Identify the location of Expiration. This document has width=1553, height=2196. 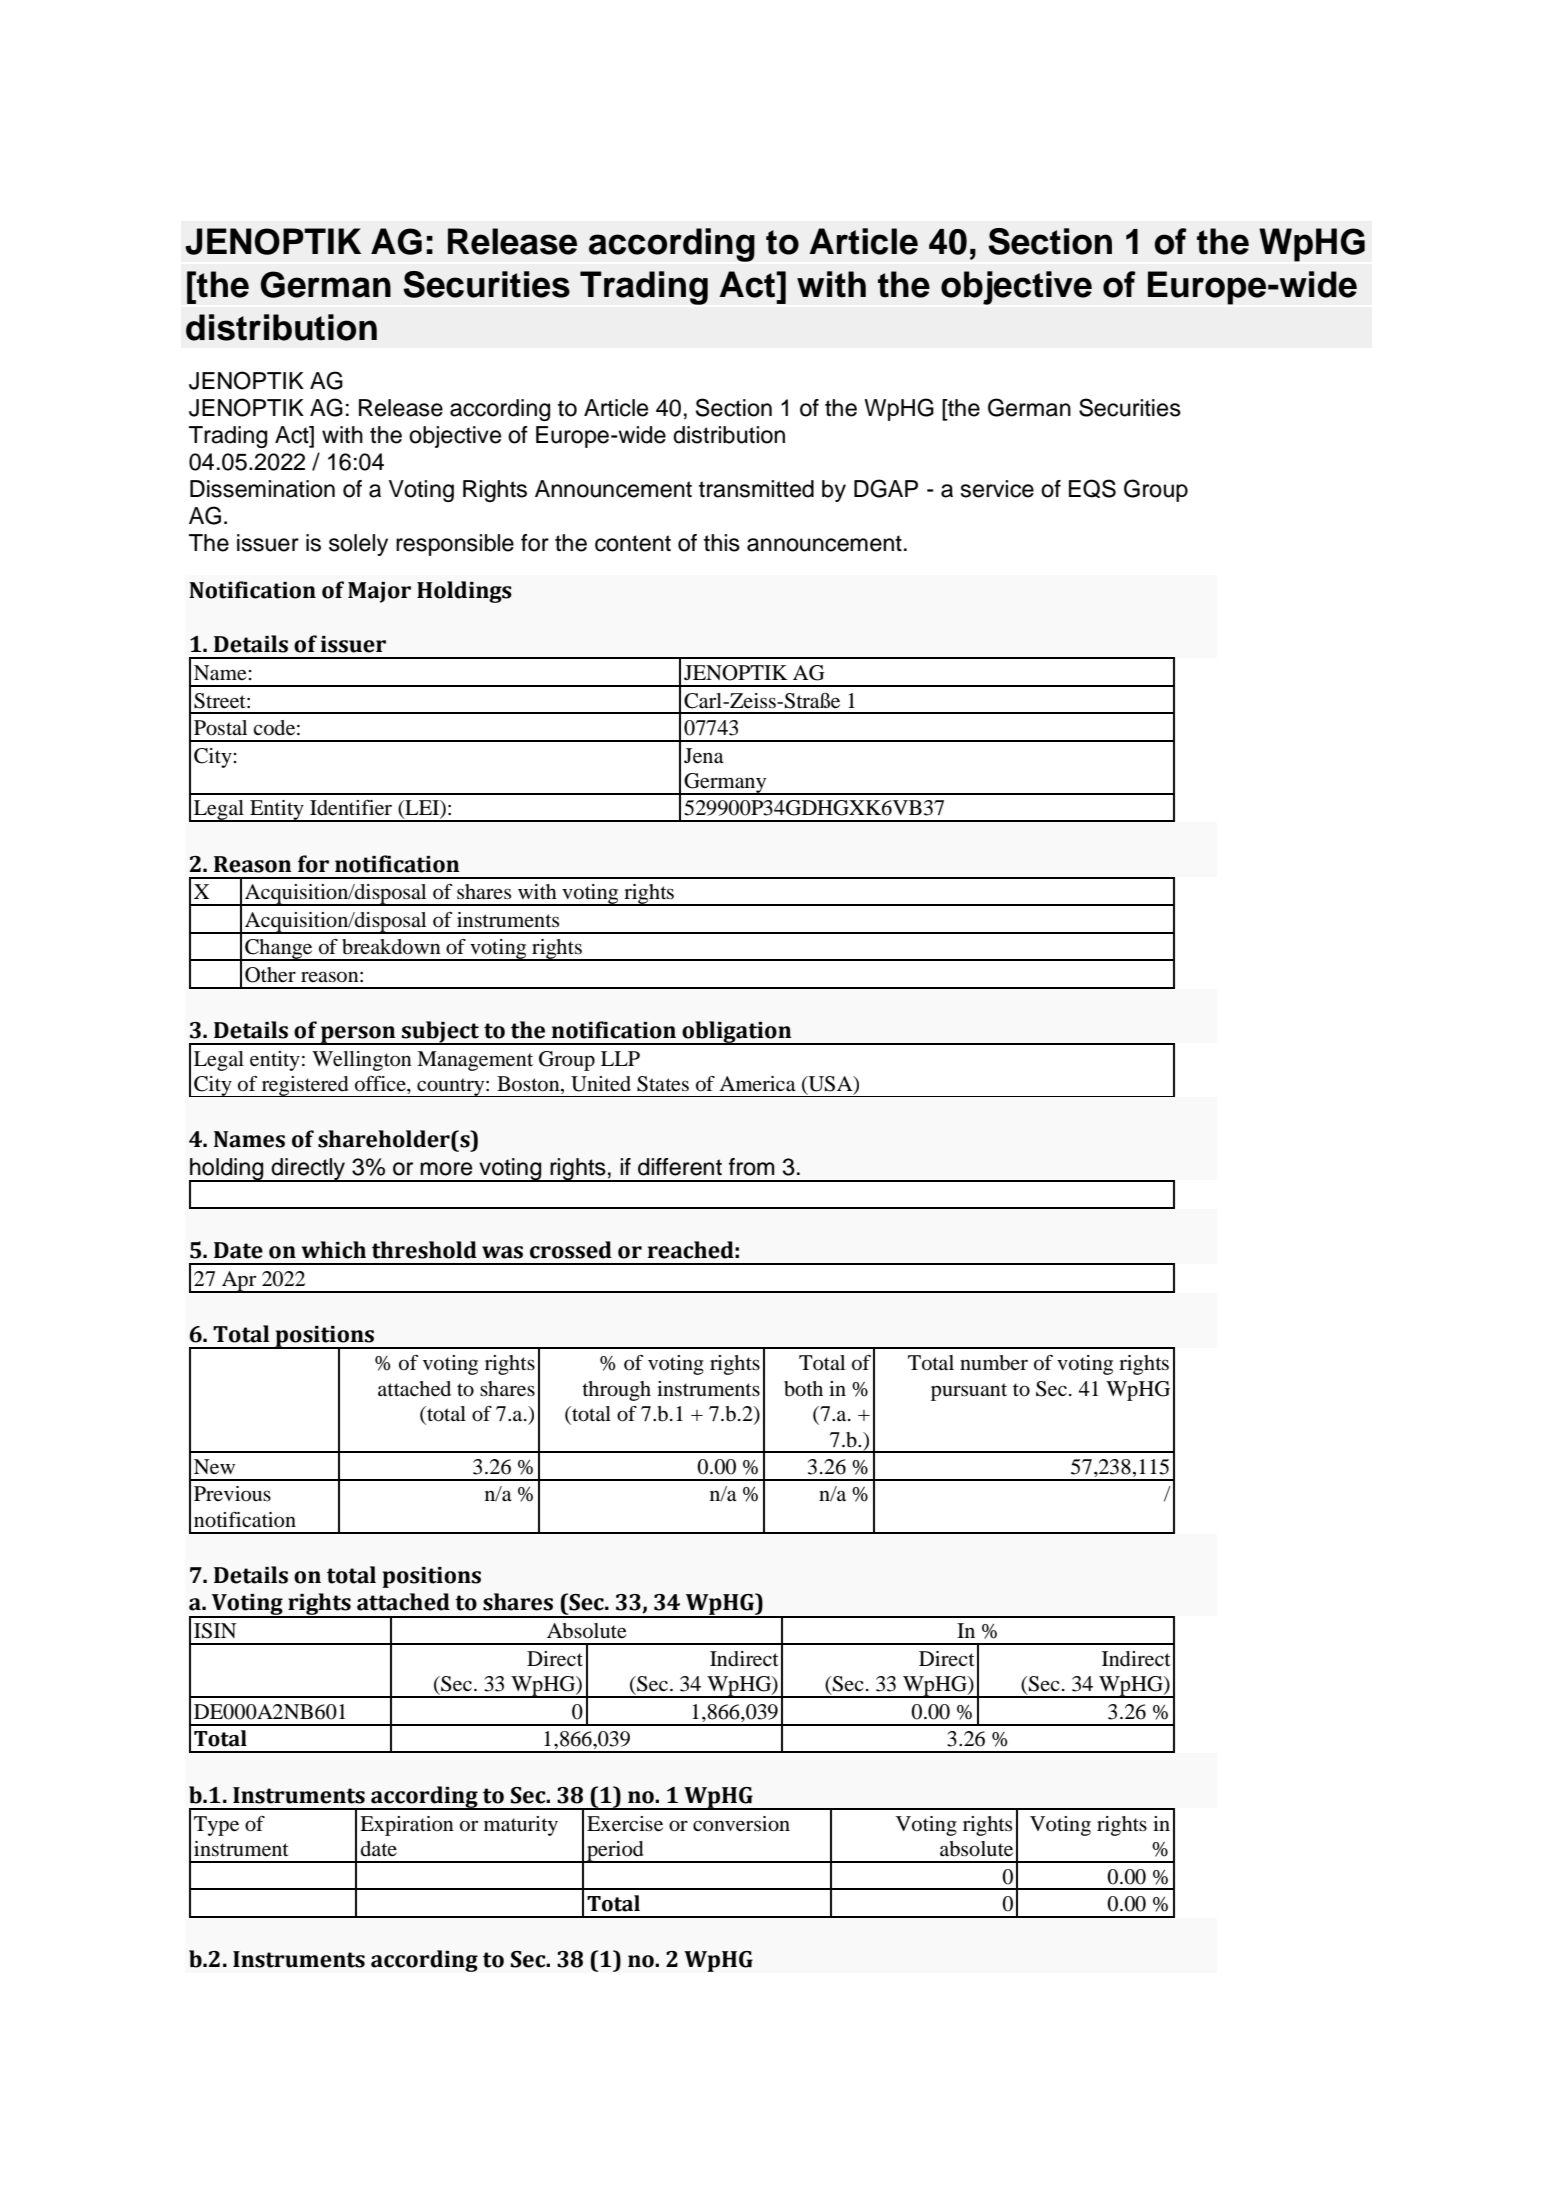
(407, 1826).
